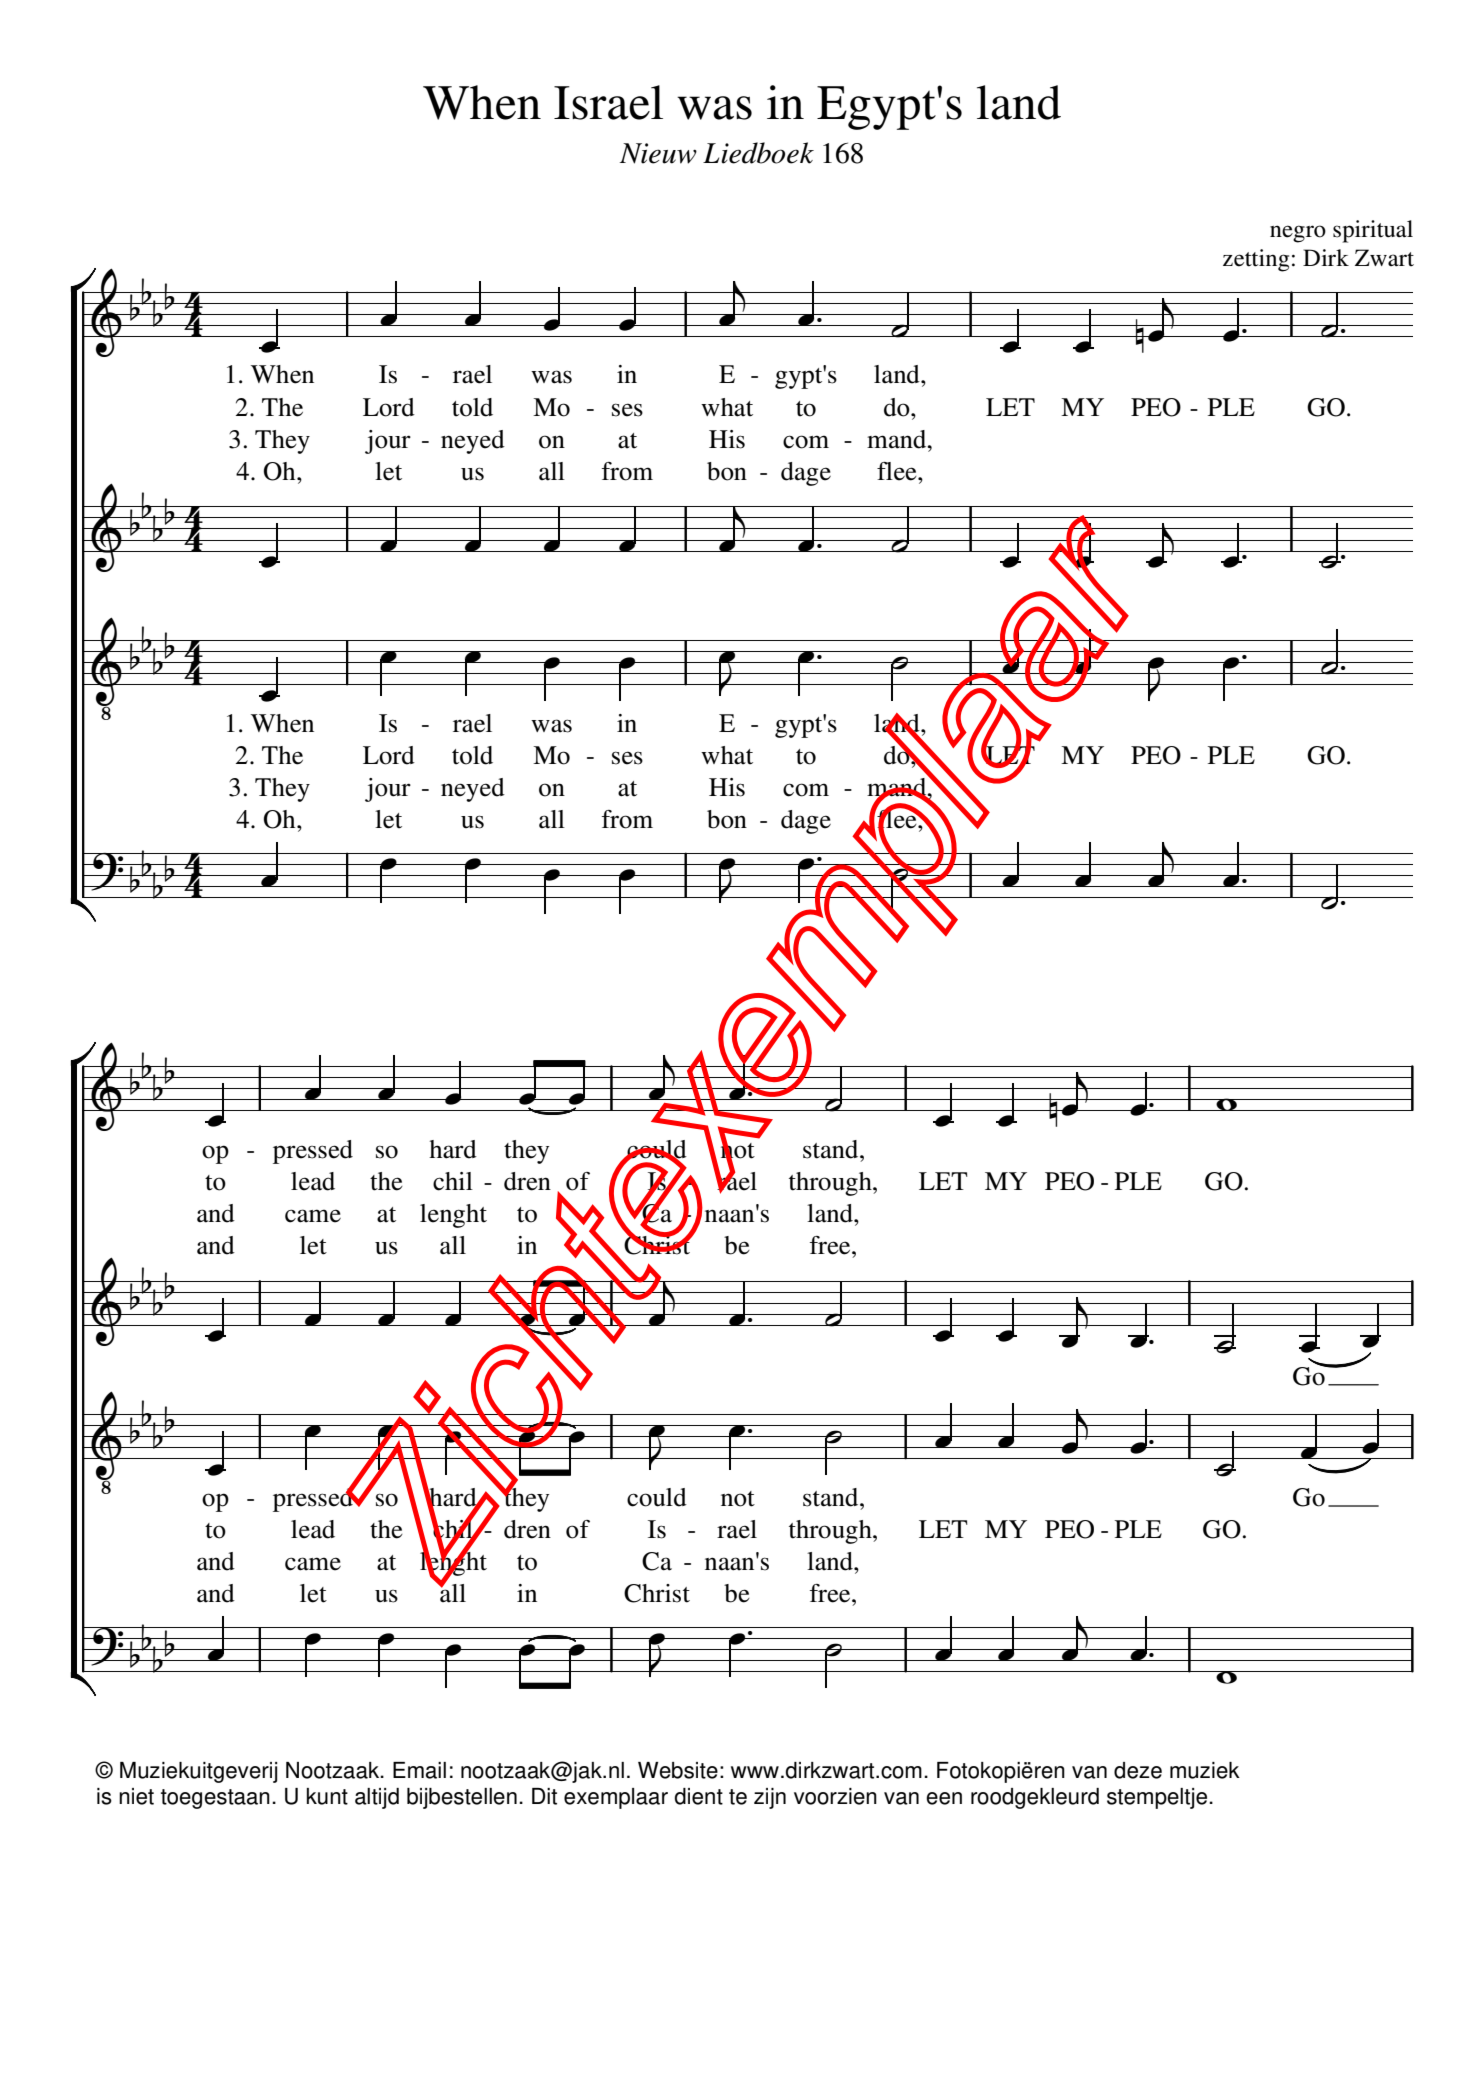 The width and height of the image is (1484, 2100). I want to click on deze, so click(1138, 1770).
